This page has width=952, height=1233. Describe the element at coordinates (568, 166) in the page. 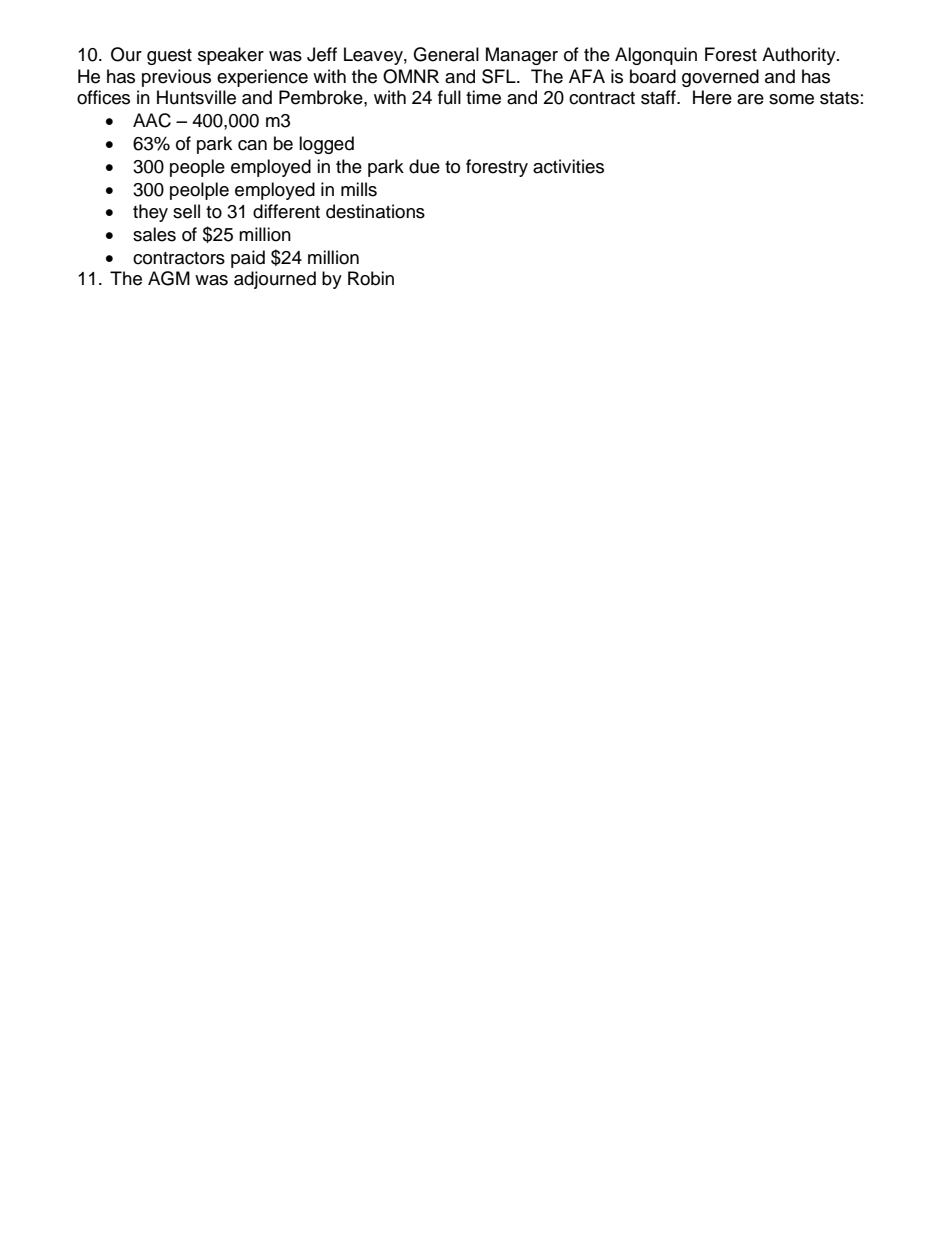

I see `activities` at that location.
